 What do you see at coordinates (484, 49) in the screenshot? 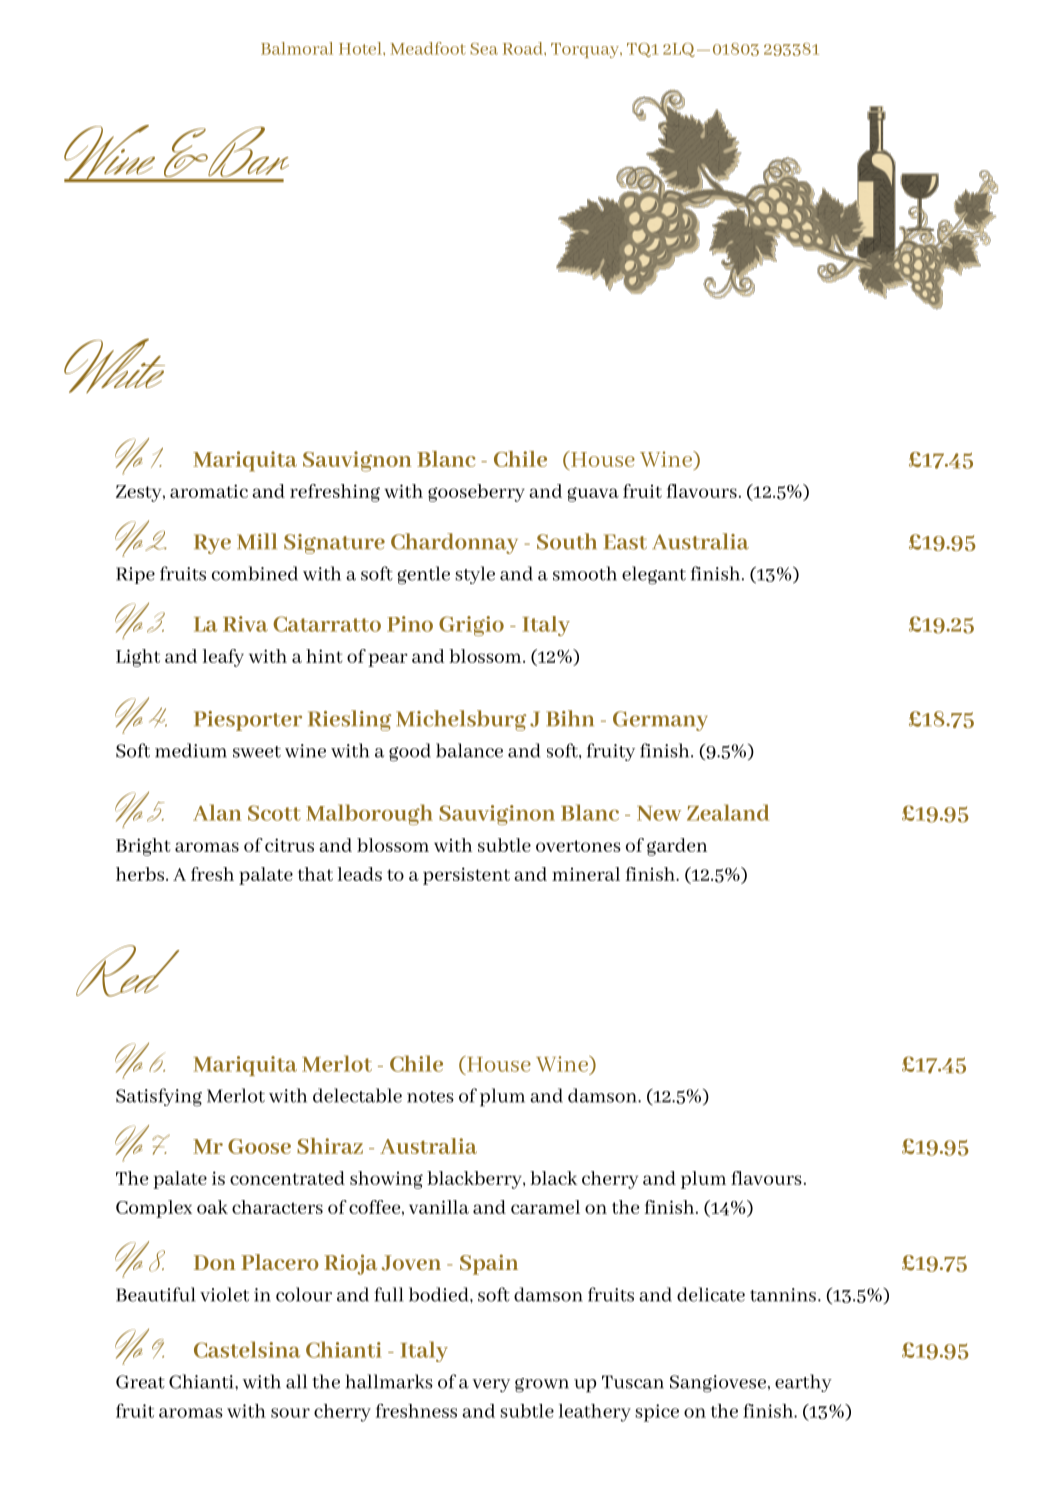
I see `Sea` at bounding box center [484, 49].
